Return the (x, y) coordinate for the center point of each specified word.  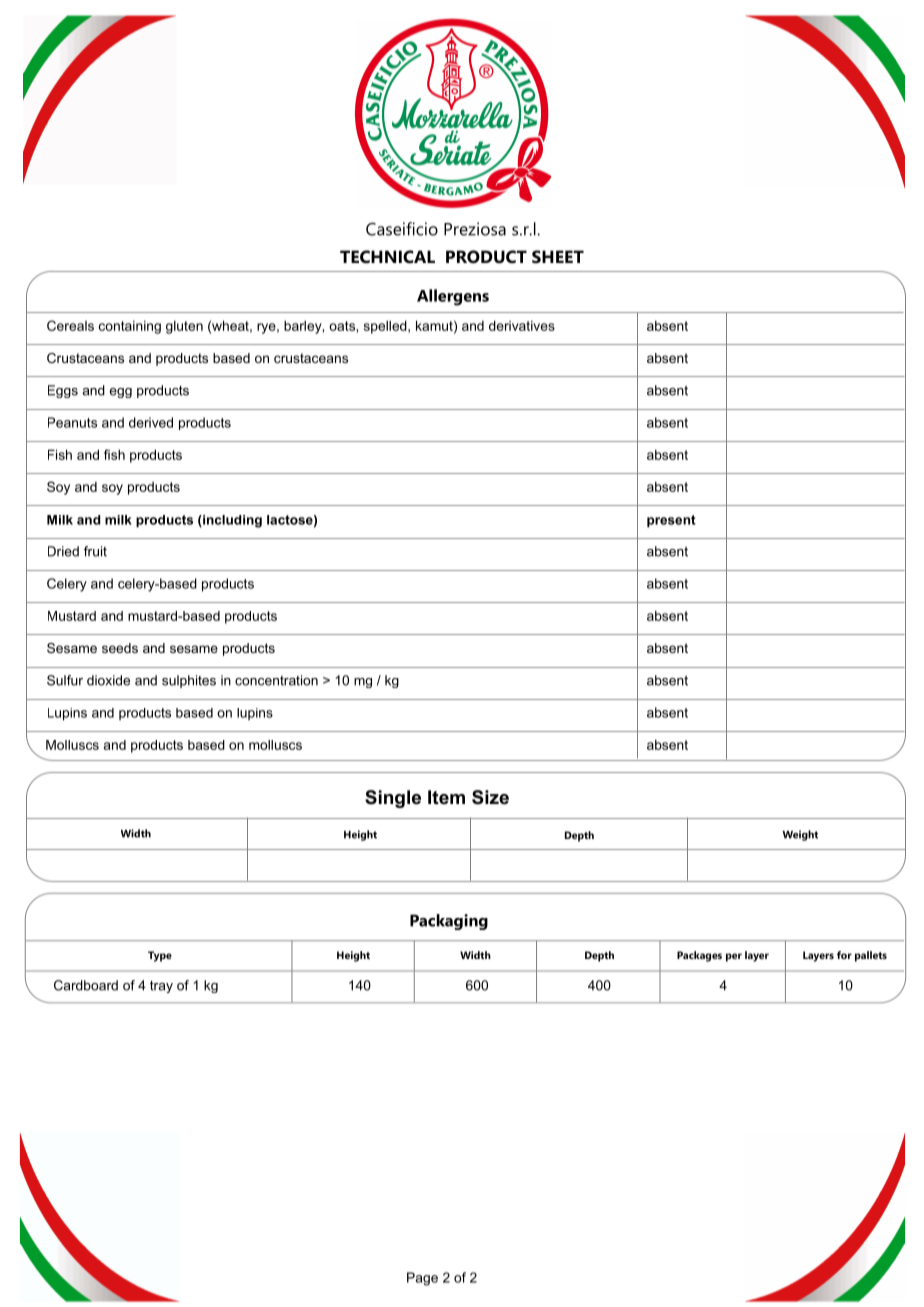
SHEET (558, 256)
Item (446, 797)
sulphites (189, 681)
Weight (800, 835)
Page (422, 1279)
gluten (184, 327)
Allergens (453, 297)
